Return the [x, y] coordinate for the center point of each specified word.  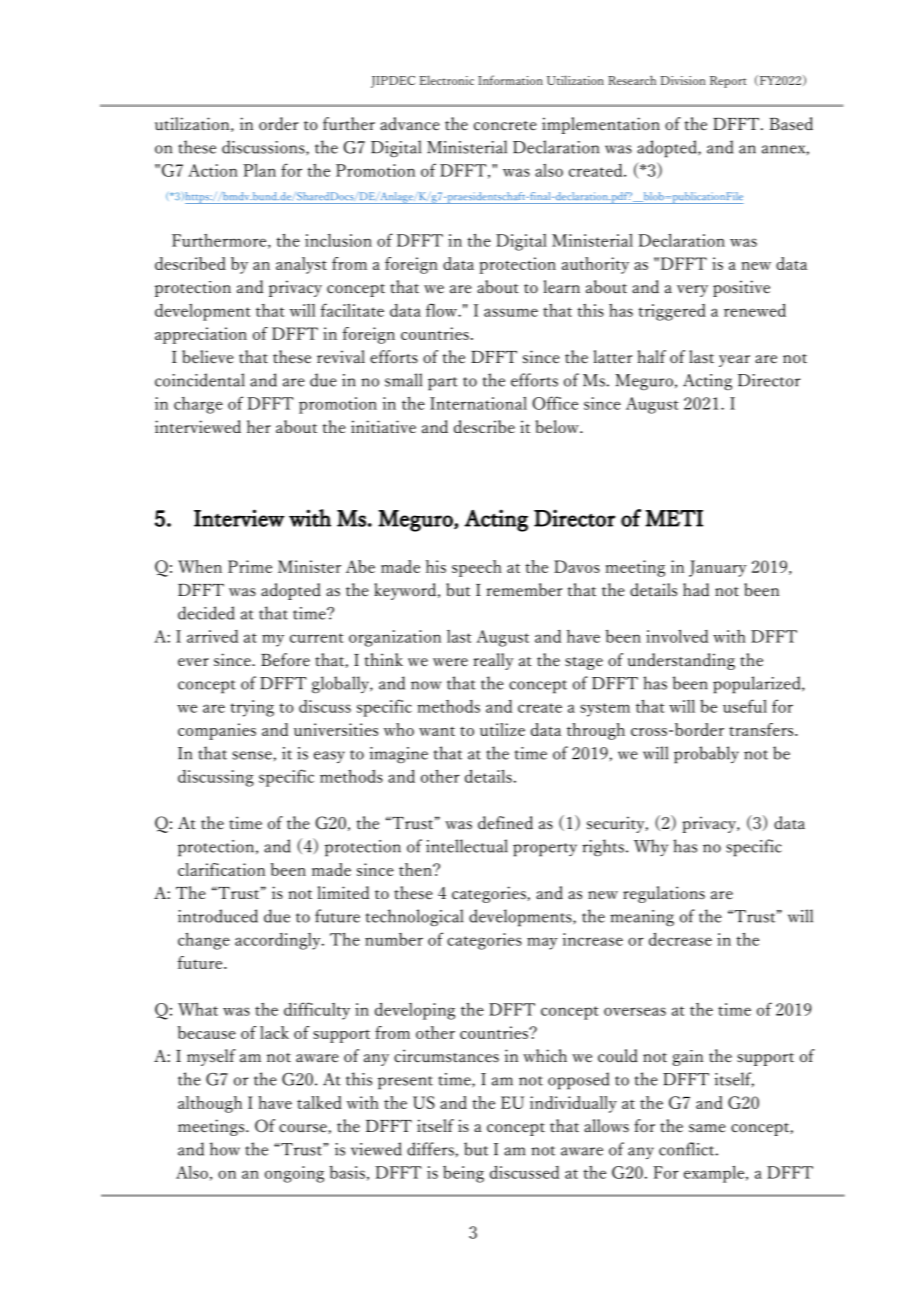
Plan [259, 170]
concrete [505, 126]
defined [505, 823]
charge [198, 405]
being [463, 1174]
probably [706, 755]
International [478, 403]
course [303, 1128]
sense [252, 755]
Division [683, 80]
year [734, 361]
